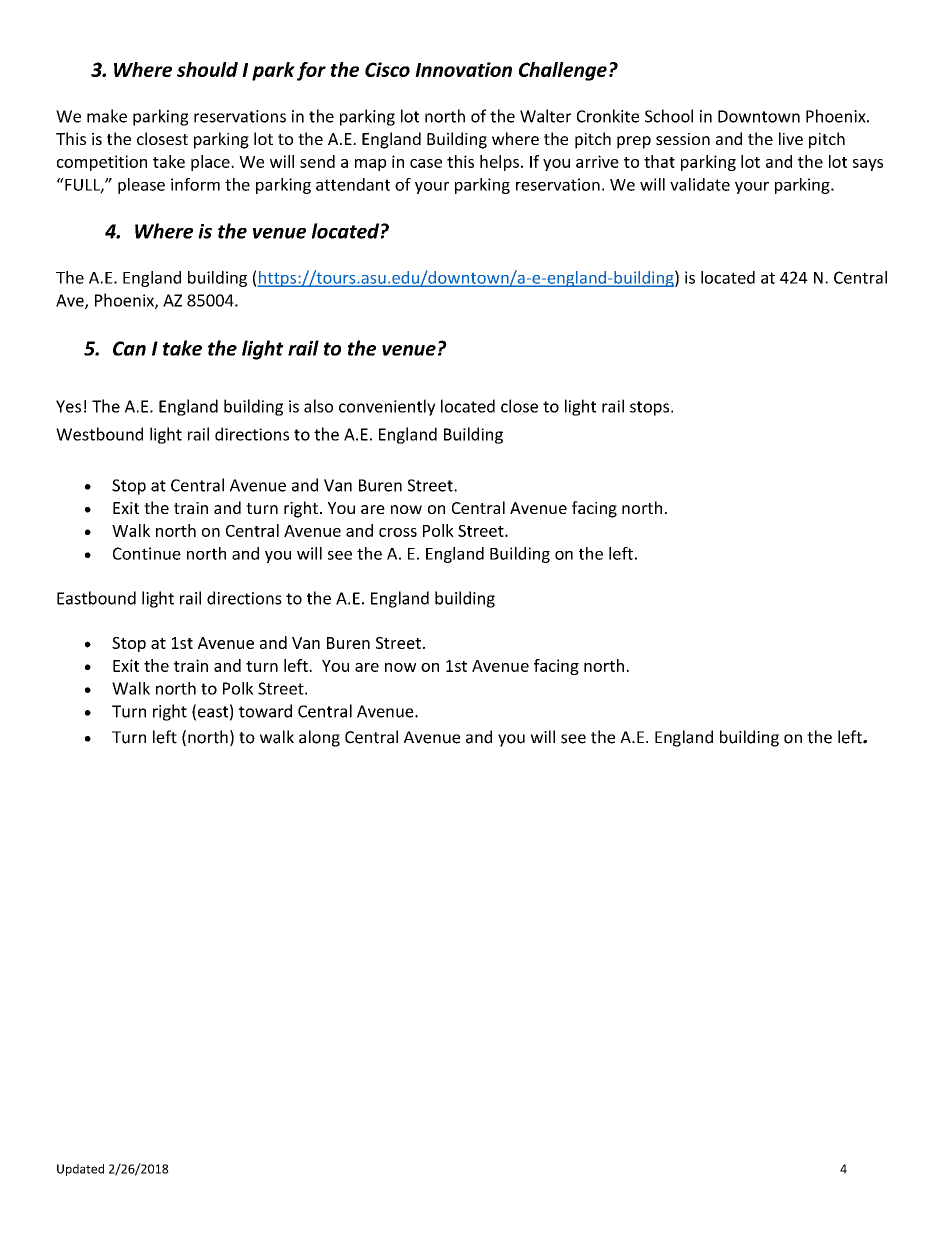 Image resolution: width=952 pixels, height=1233 pixels. I want to click on along, so click(319, 738).
